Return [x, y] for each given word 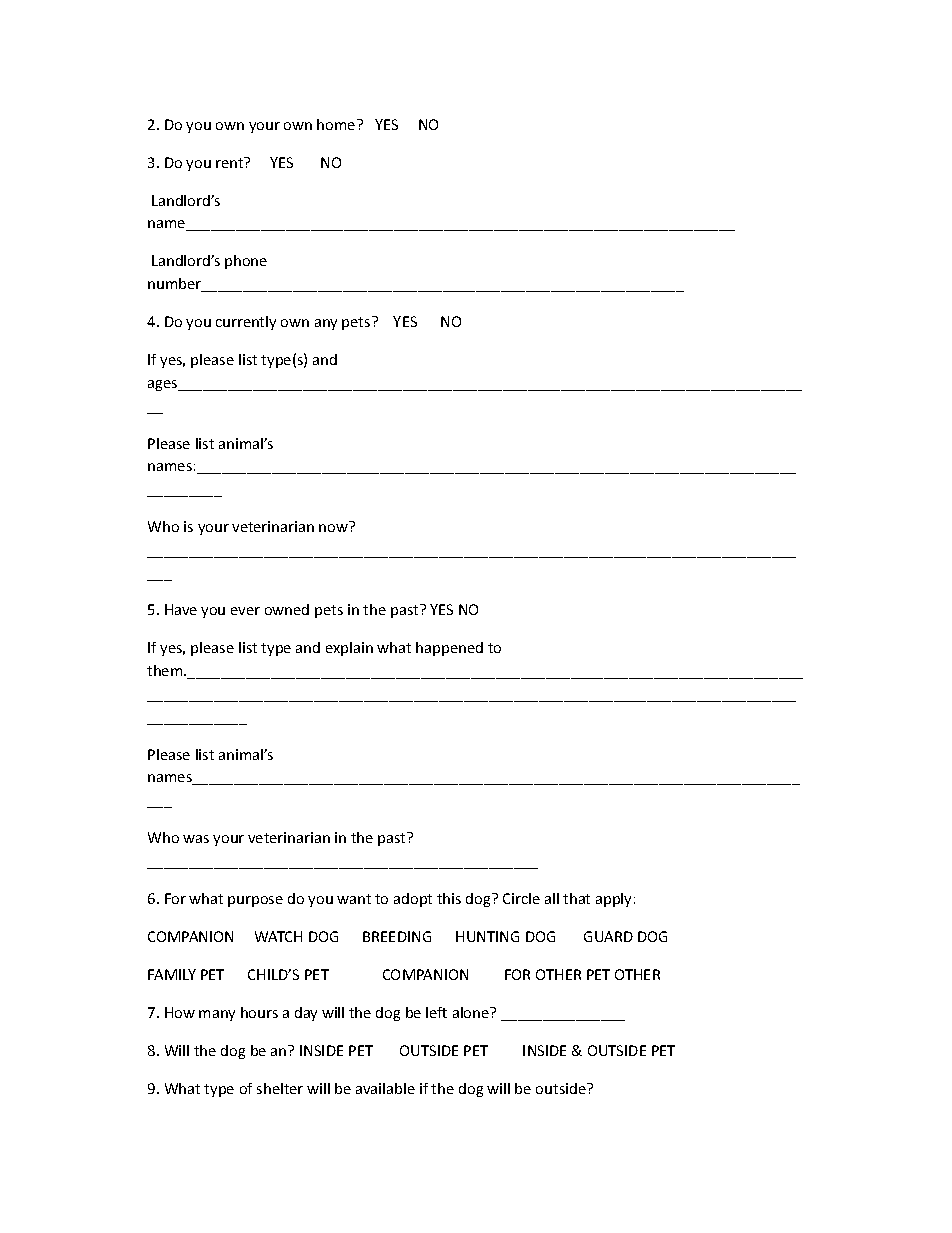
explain [349, 649]
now [333, 528]
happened [449, 649]
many [217, 1015]
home [337, 124]
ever [245, 611]
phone [246, 262]
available [385, 1088]
